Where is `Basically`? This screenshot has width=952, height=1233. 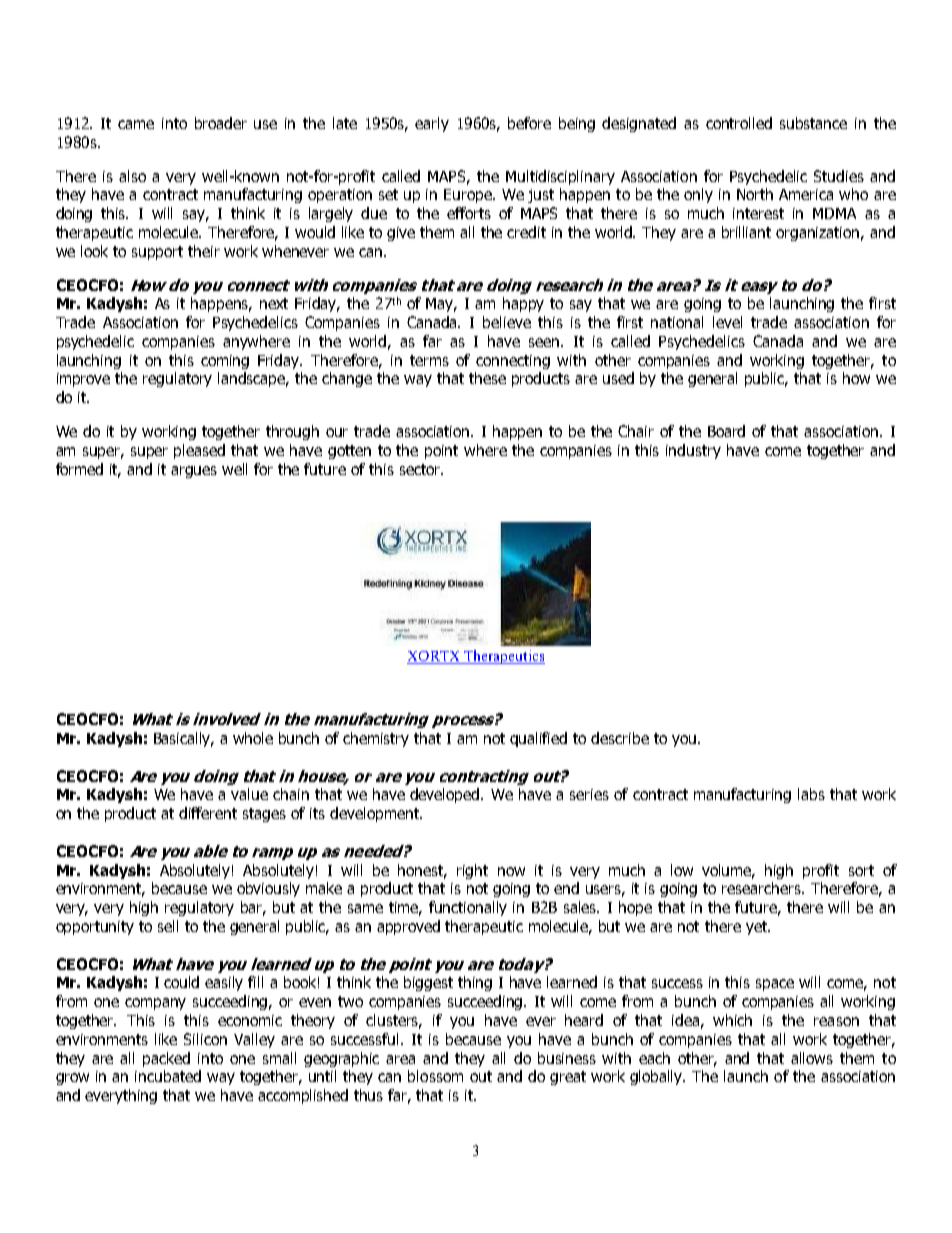
Basically is located at coordinates (184, 739).
